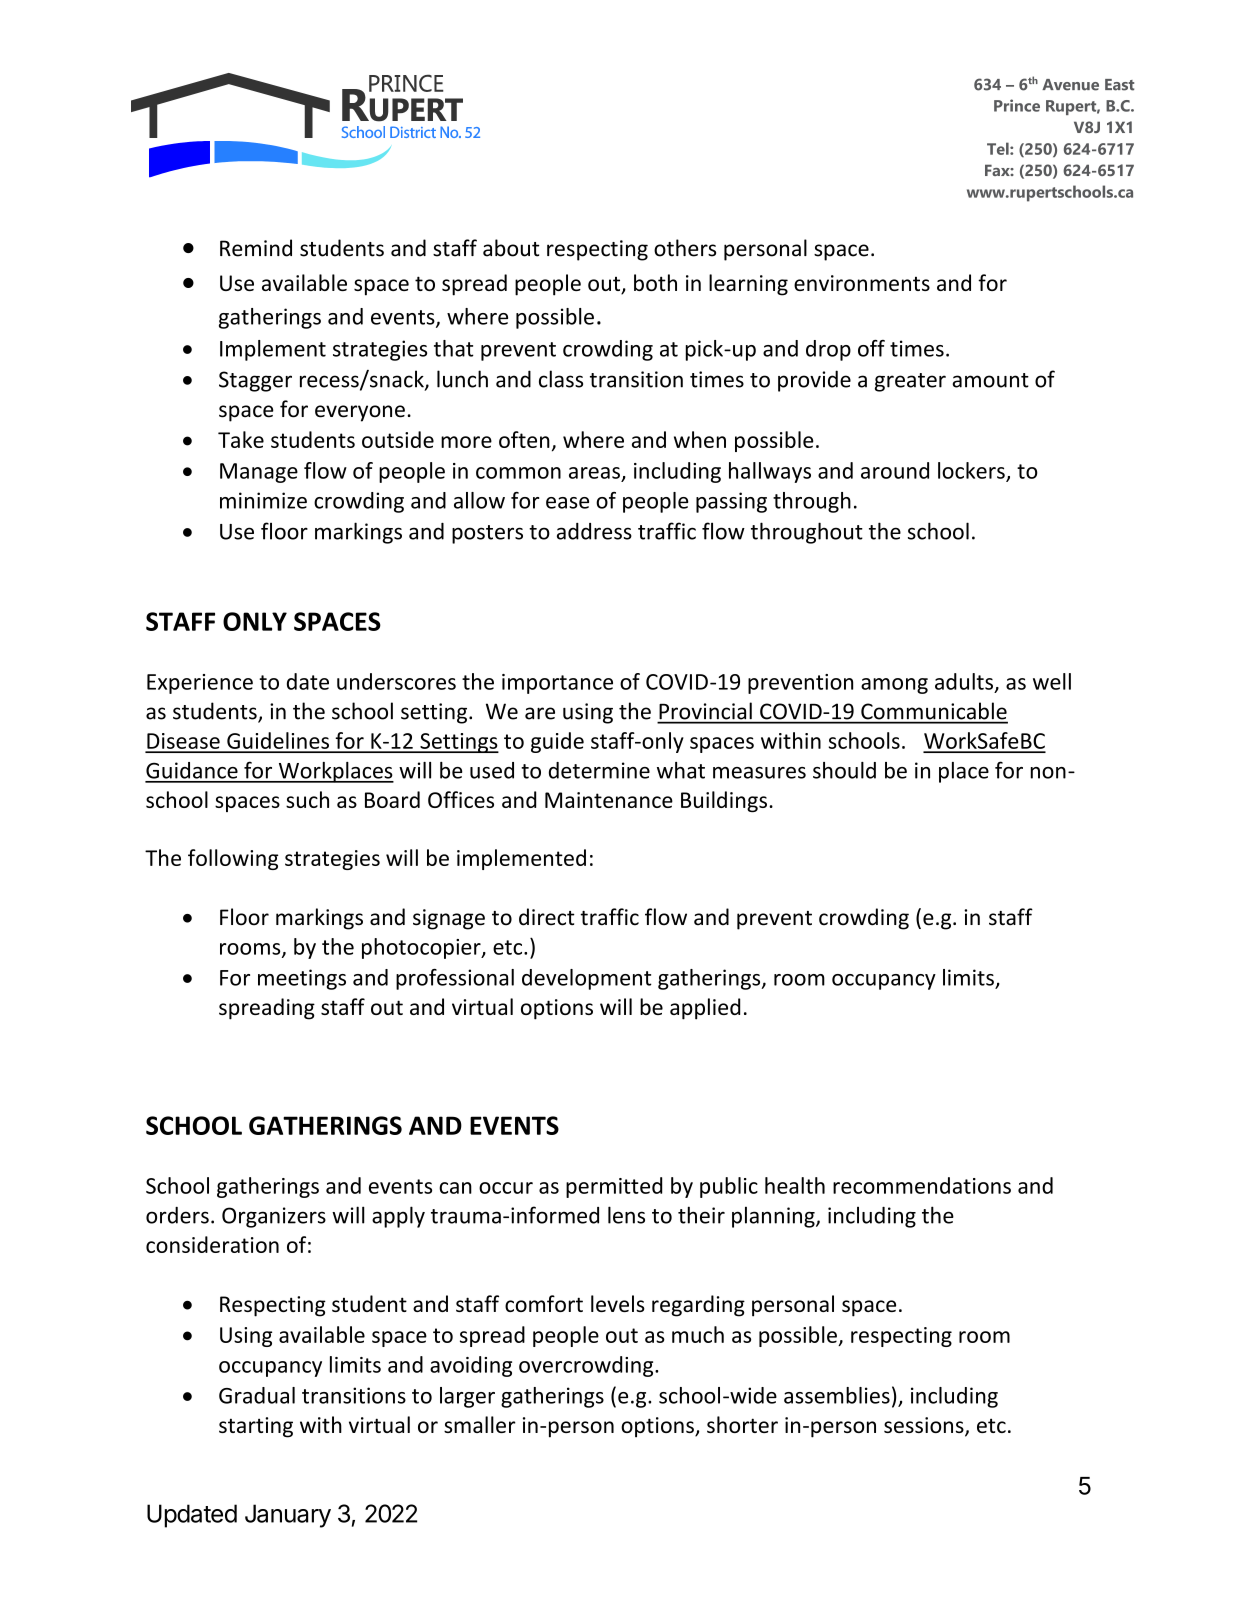 The image size is (1236, 1600). Describe the element at coordinates (609, 800) in the page. I see `Maintenance` at that location.
